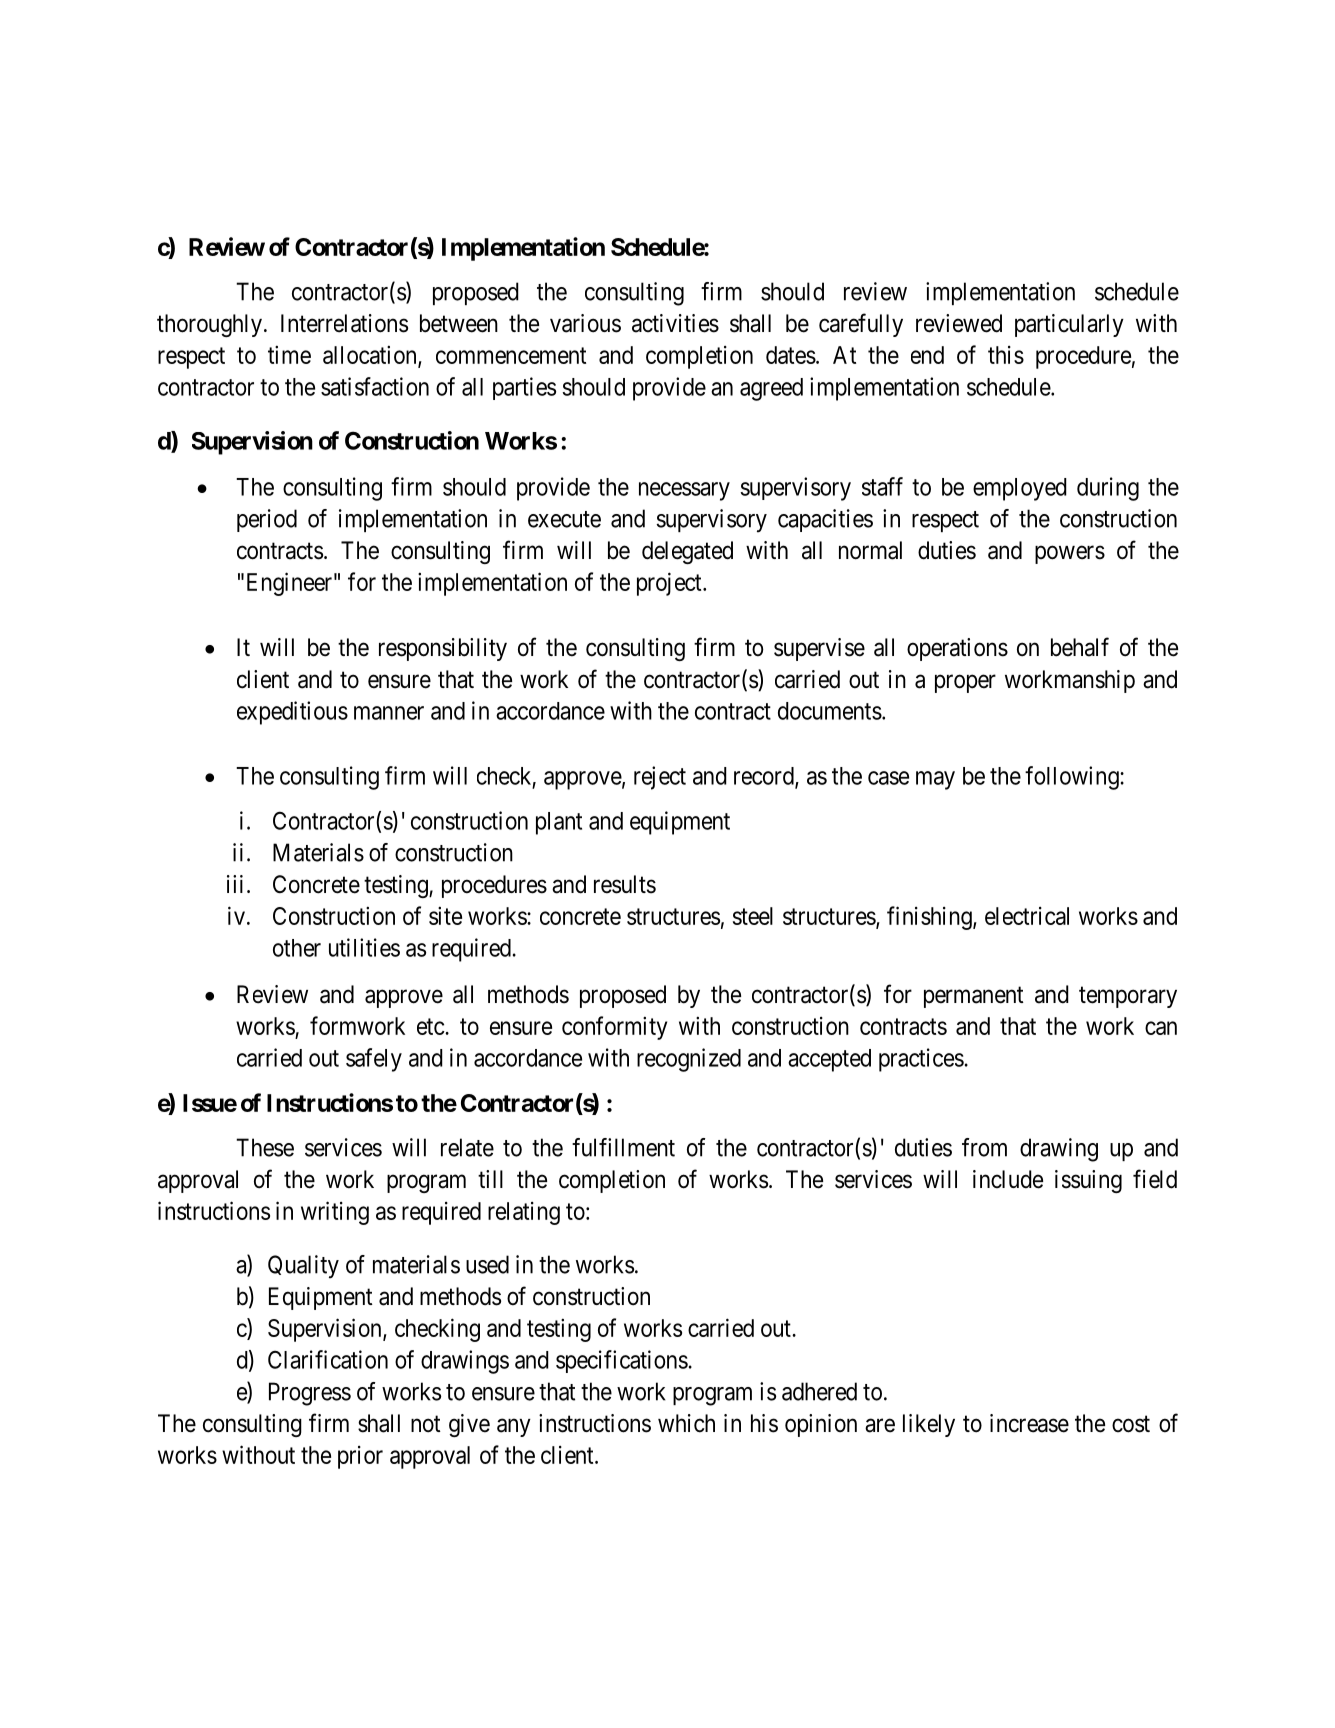 The height and width of the page is (1728, 1335). I want to click on activities, so click(675, 323).
